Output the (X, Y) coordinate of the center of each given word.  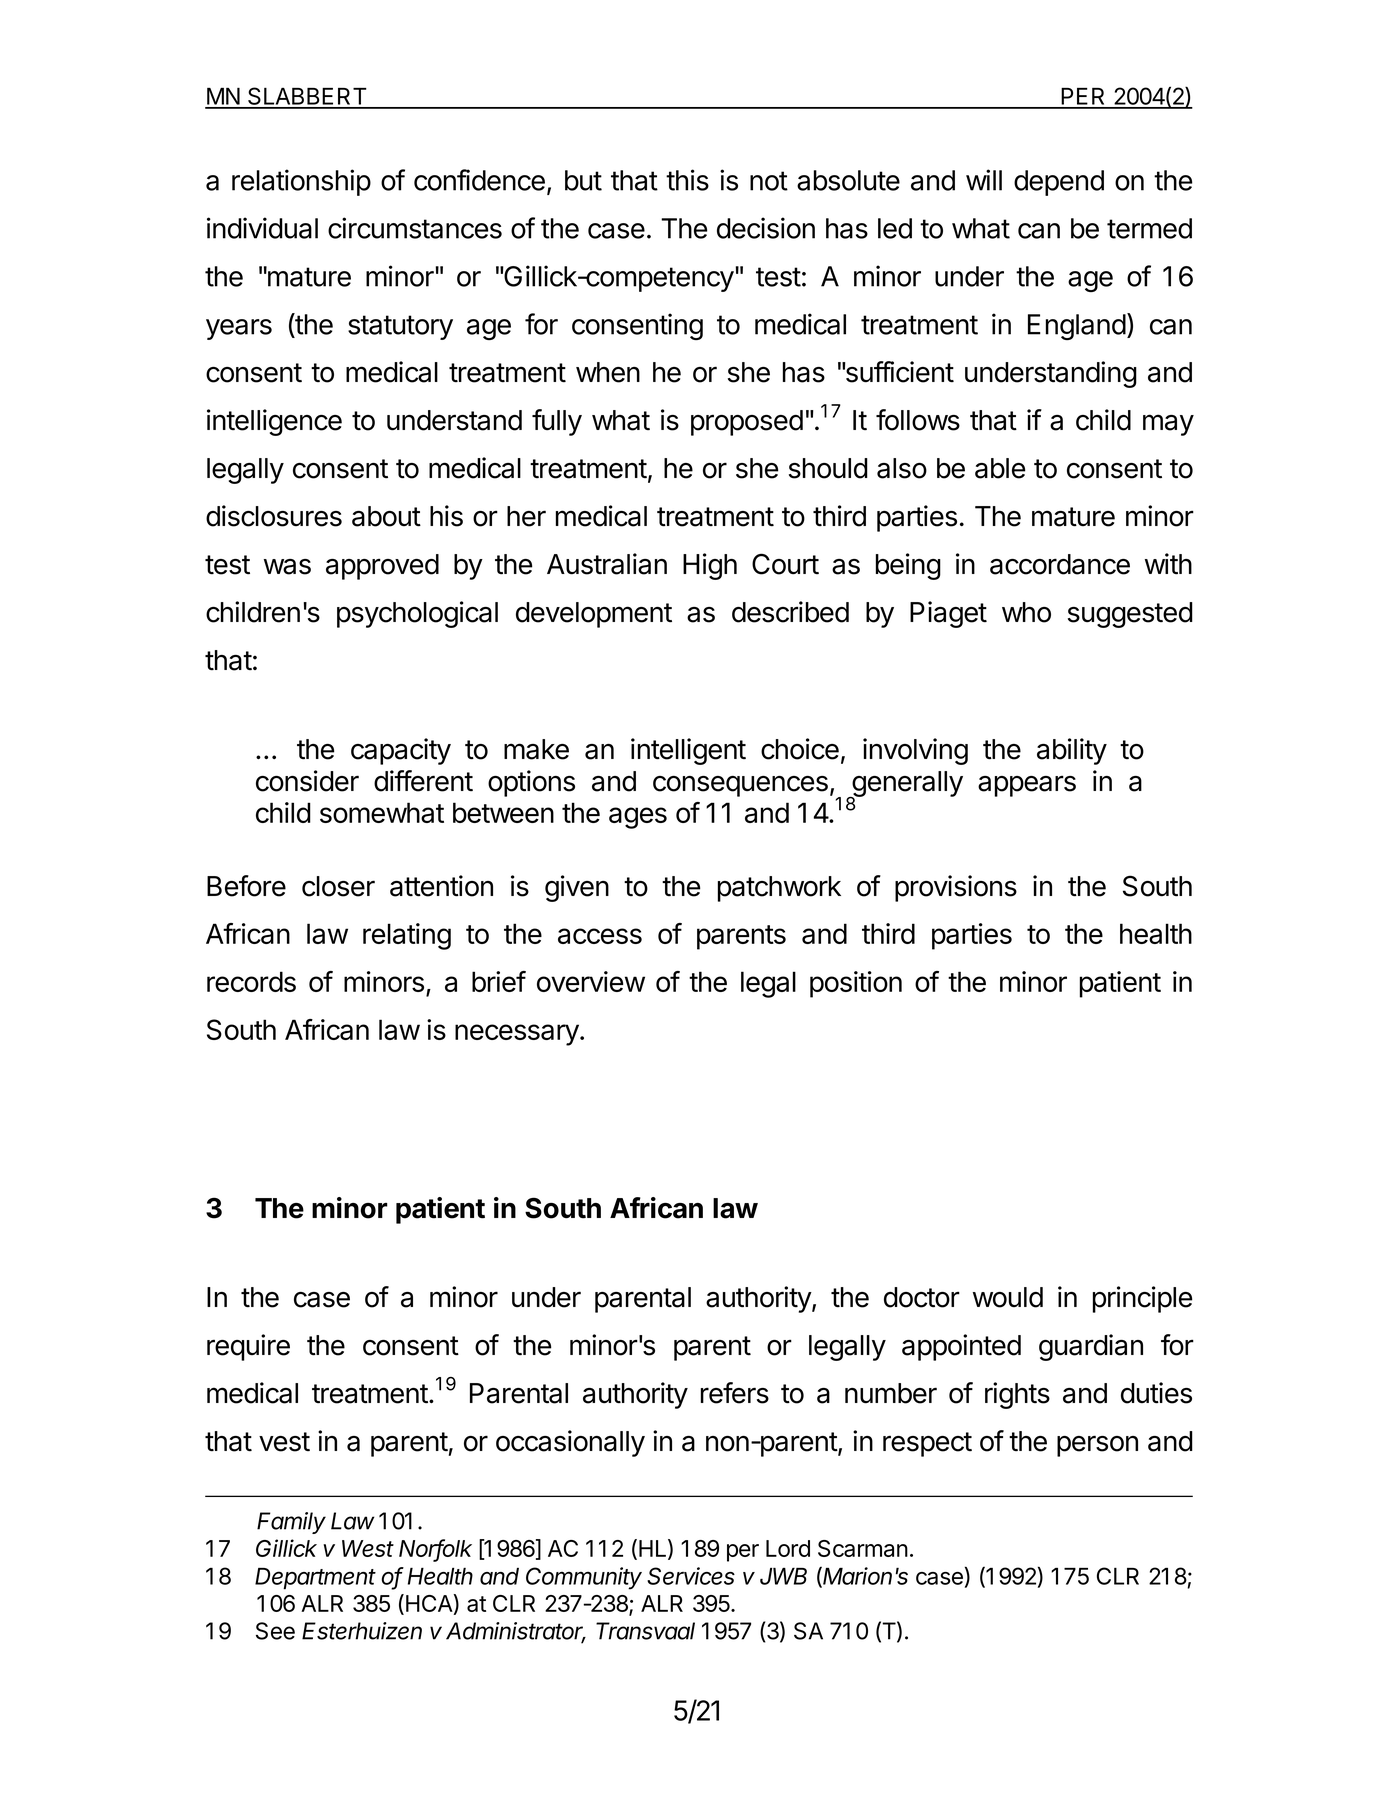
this (687, 180)
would (1008, 1297)
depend (1059, 183)
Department (315, 1579)
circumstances (415, 228)
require (248, 1347)
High (710, 566)
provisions (956, 888)
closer (338, 886)
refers (735, 1393)
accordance (1060, 564)
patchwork (779, 889)
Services (691, 1576)
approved (382, 567)
